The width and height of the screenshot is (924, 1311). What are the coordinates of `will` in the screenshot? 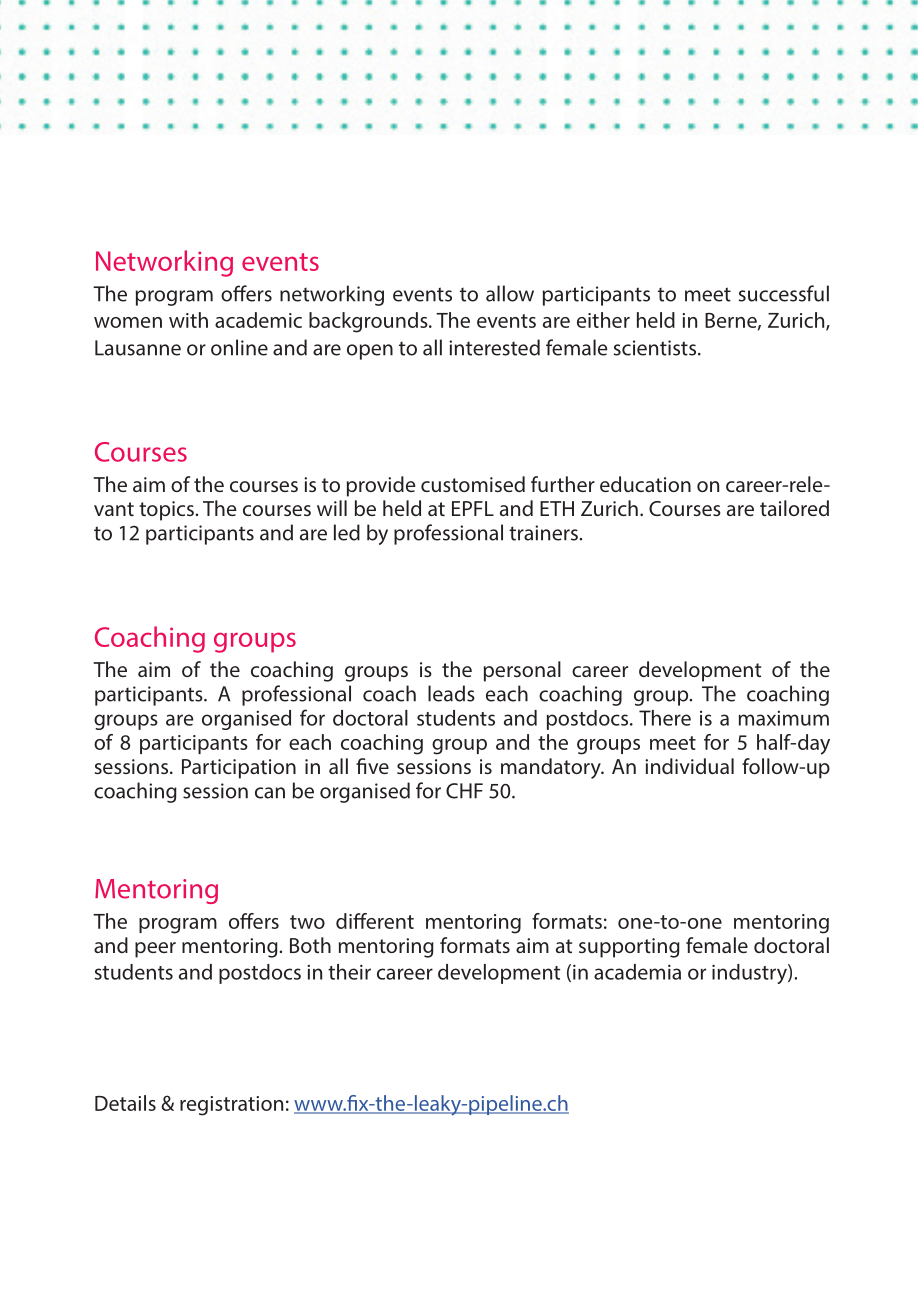 It's located at (332, 508).
